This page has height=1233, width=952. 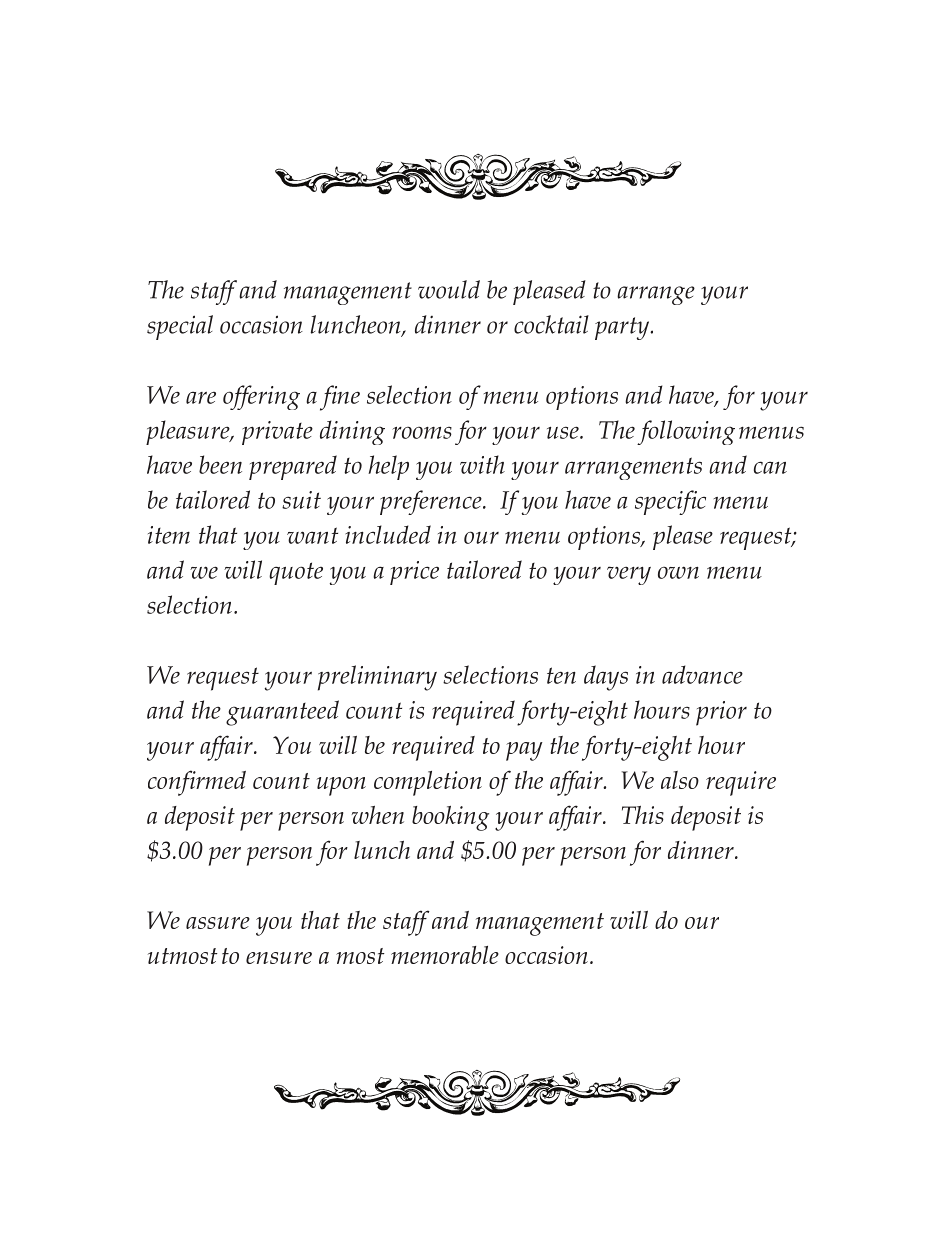 I want to click on specific, so click(x=670, y=502).
